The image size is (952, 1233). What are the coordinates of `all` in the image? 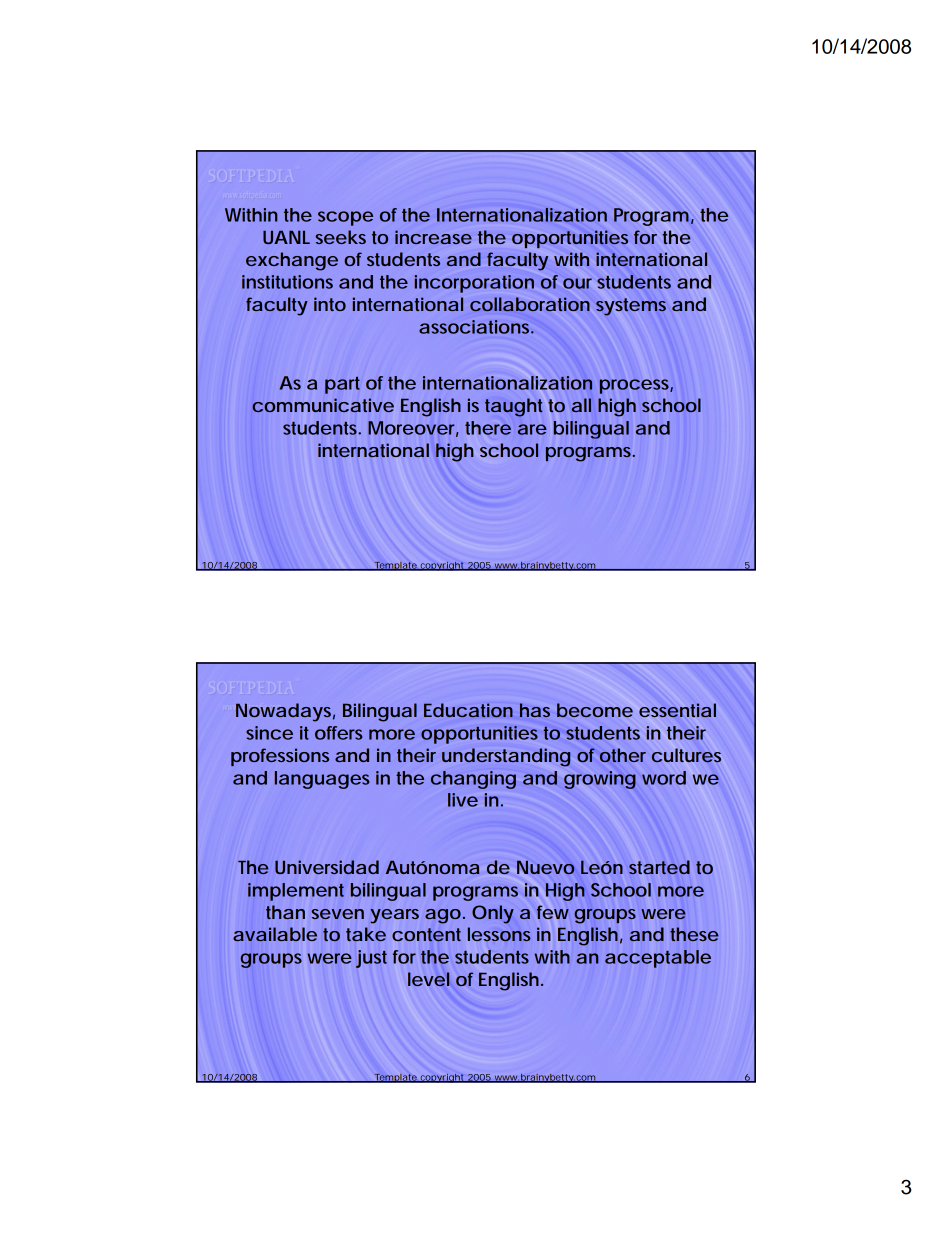 It's located at (581, 405).
